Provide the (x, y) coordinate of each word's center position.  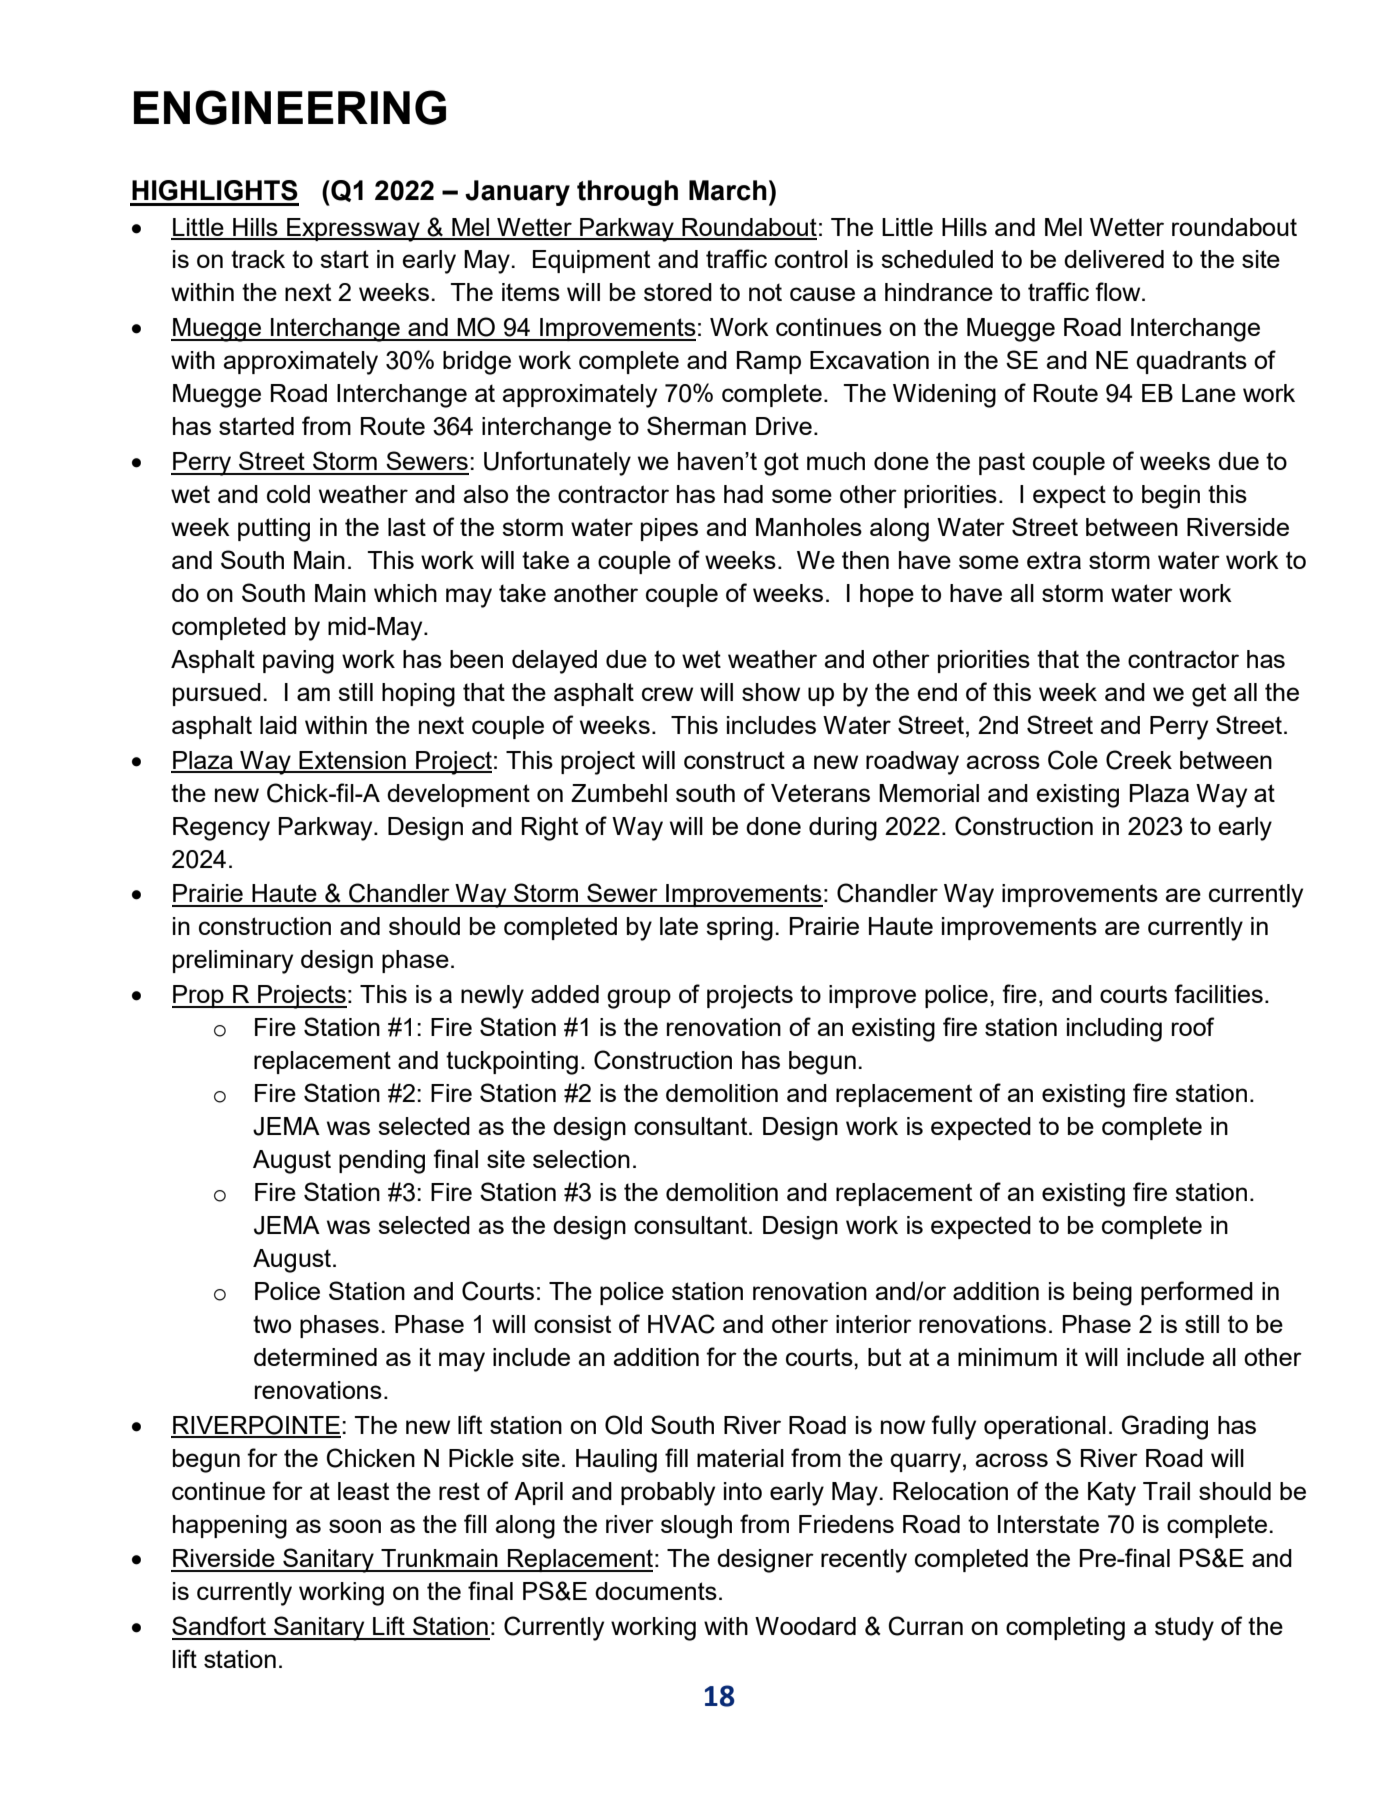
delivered (1114, 259)
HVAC (681, 1324)
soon (355, 1526)
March (728, 190)
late (679, 926)
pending (382, 1162)
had (743, 494)
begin (1171, 497)
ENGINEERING (290, 107)
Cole (1073, 760)
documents (656, 1591)
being (1102, 1294)
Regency (221, 829)
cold (288, 494)
